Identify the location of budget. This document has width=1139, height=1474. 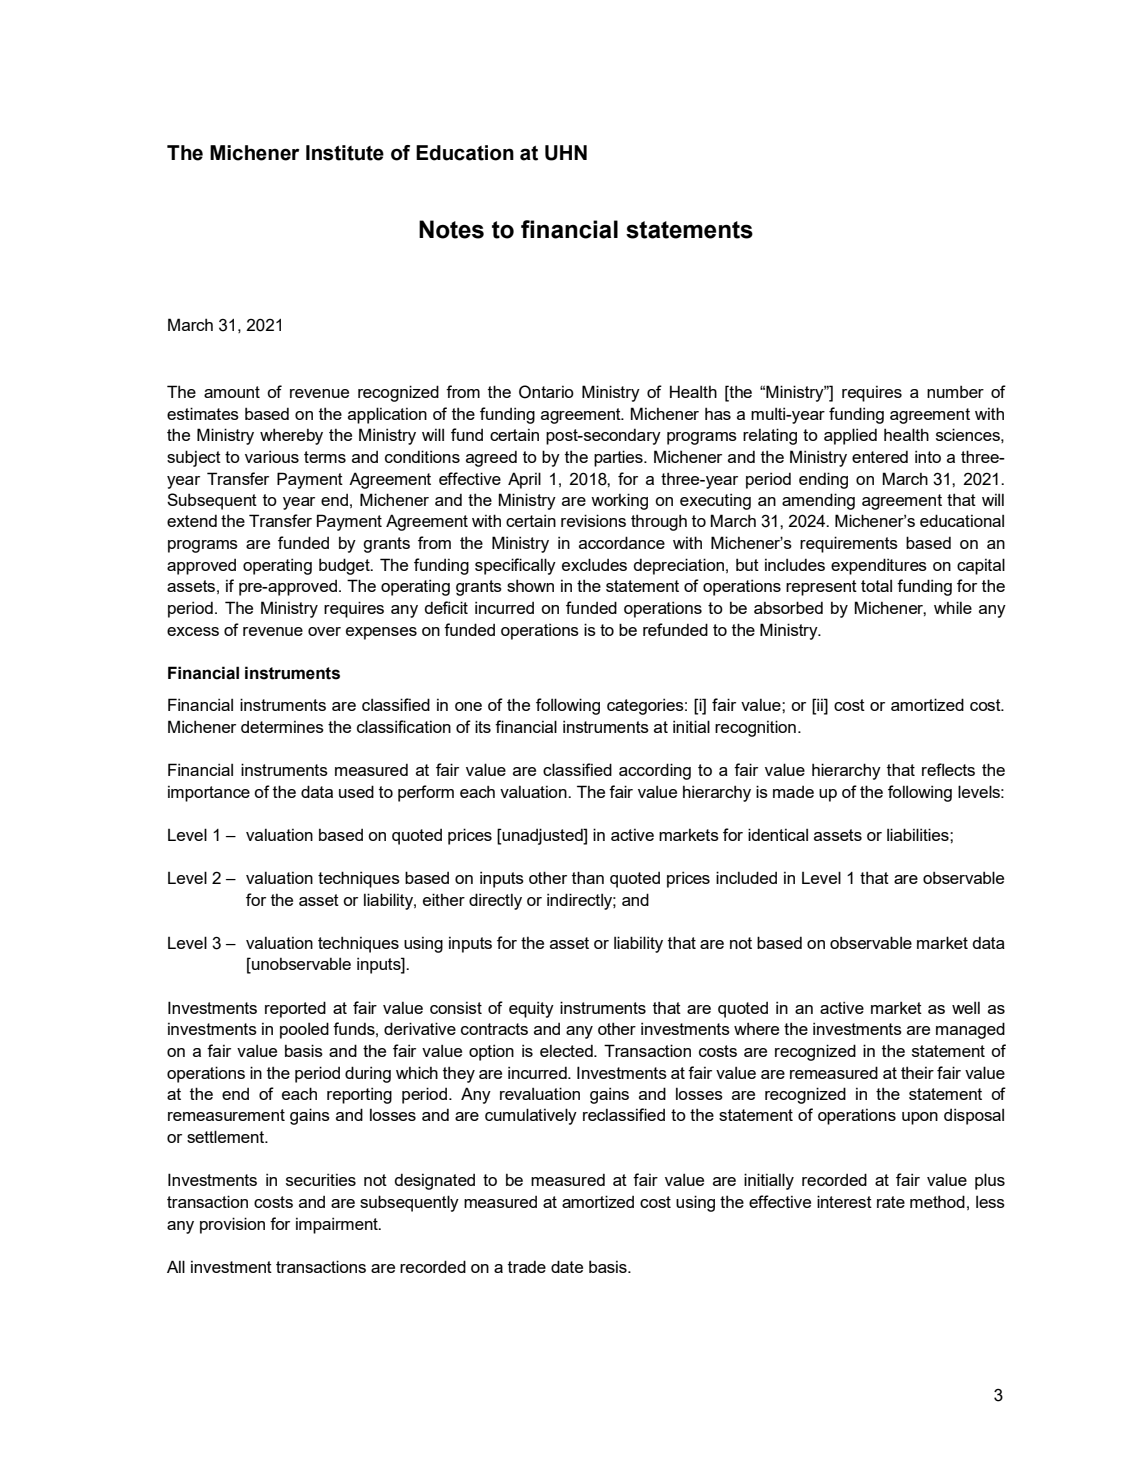
(345, 566).
